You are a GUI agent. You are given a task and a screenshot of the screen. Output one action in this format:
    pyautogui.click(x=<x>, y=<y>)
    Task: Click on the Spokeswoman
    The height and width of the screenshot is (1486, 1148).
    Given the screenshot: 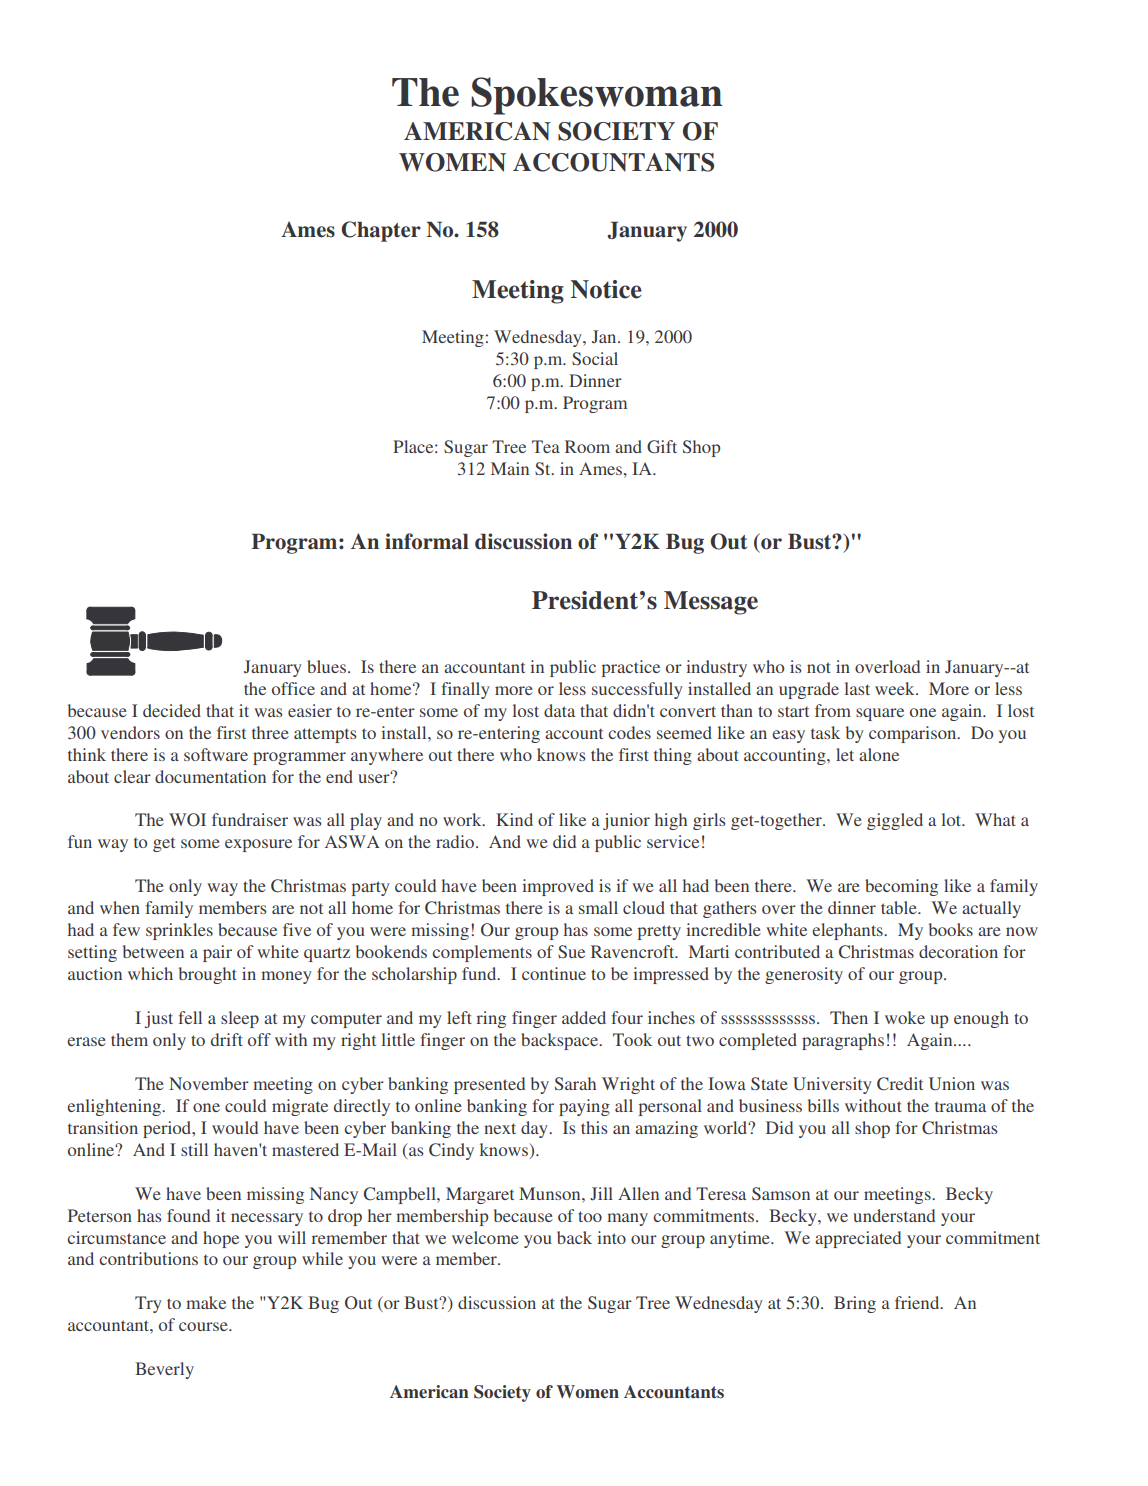 What is the action you would take?
    pyautogui.click(x=597, y=96)
